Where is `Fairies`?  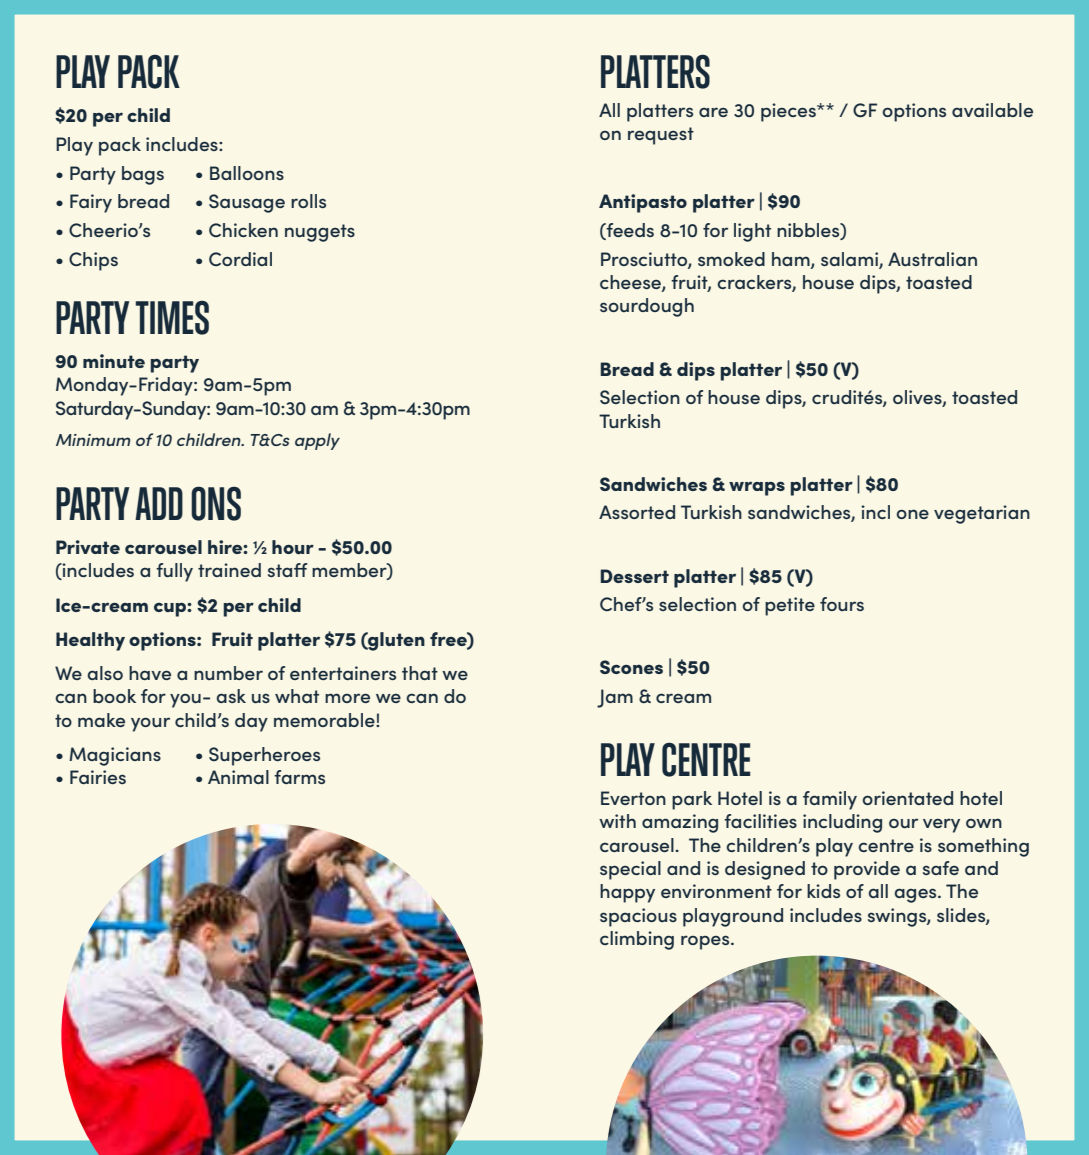
Fairies is located at coordinates (98, 777).
